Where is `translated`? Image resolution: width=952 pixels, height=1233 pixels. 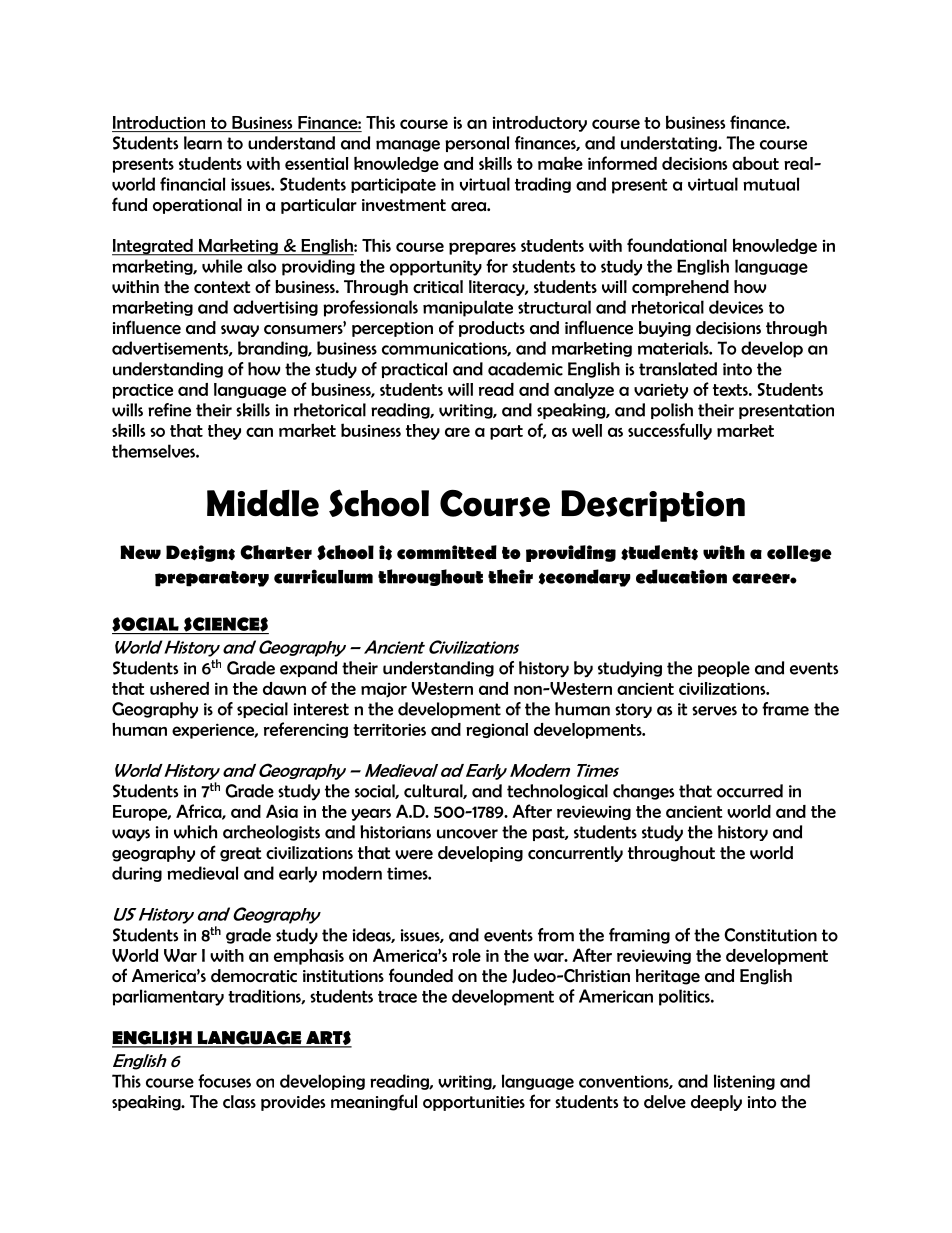
translated is located at coordinates (678, 369).
